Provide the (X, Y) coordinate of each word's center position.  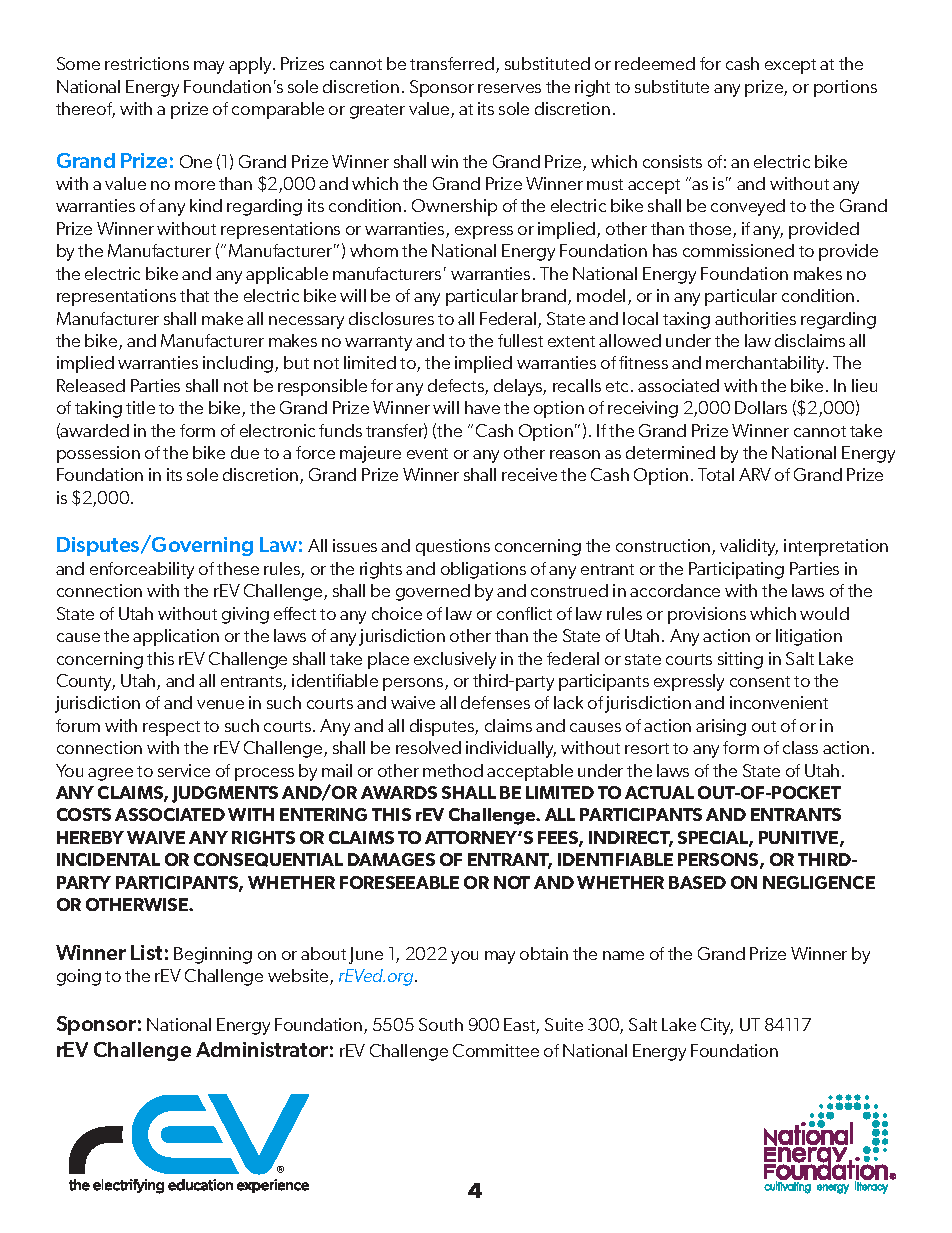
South (441, 1024)
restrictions (147, 63)
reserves (509, 88)
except (790, 66)
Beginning (213, 955)
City (717, 1026)
